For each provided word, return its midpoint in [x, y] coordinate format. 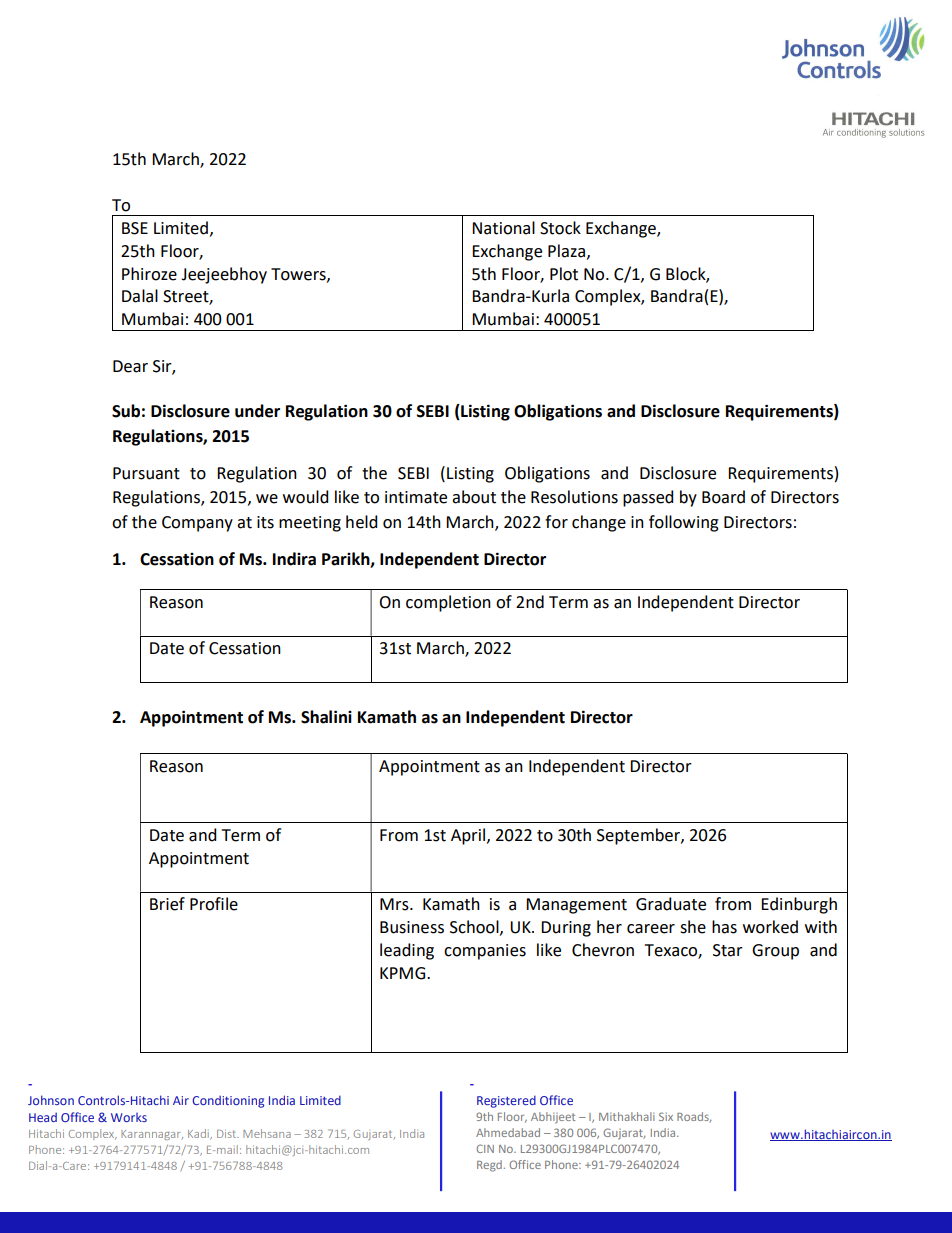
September [639, 836]
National [503, 228]
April [468, 836]
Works [129, 1117]
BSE [135, 228]
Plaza [568, 251]
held [361, 522]
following [684, 523]
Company [197, 524]
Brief [167, 904]
